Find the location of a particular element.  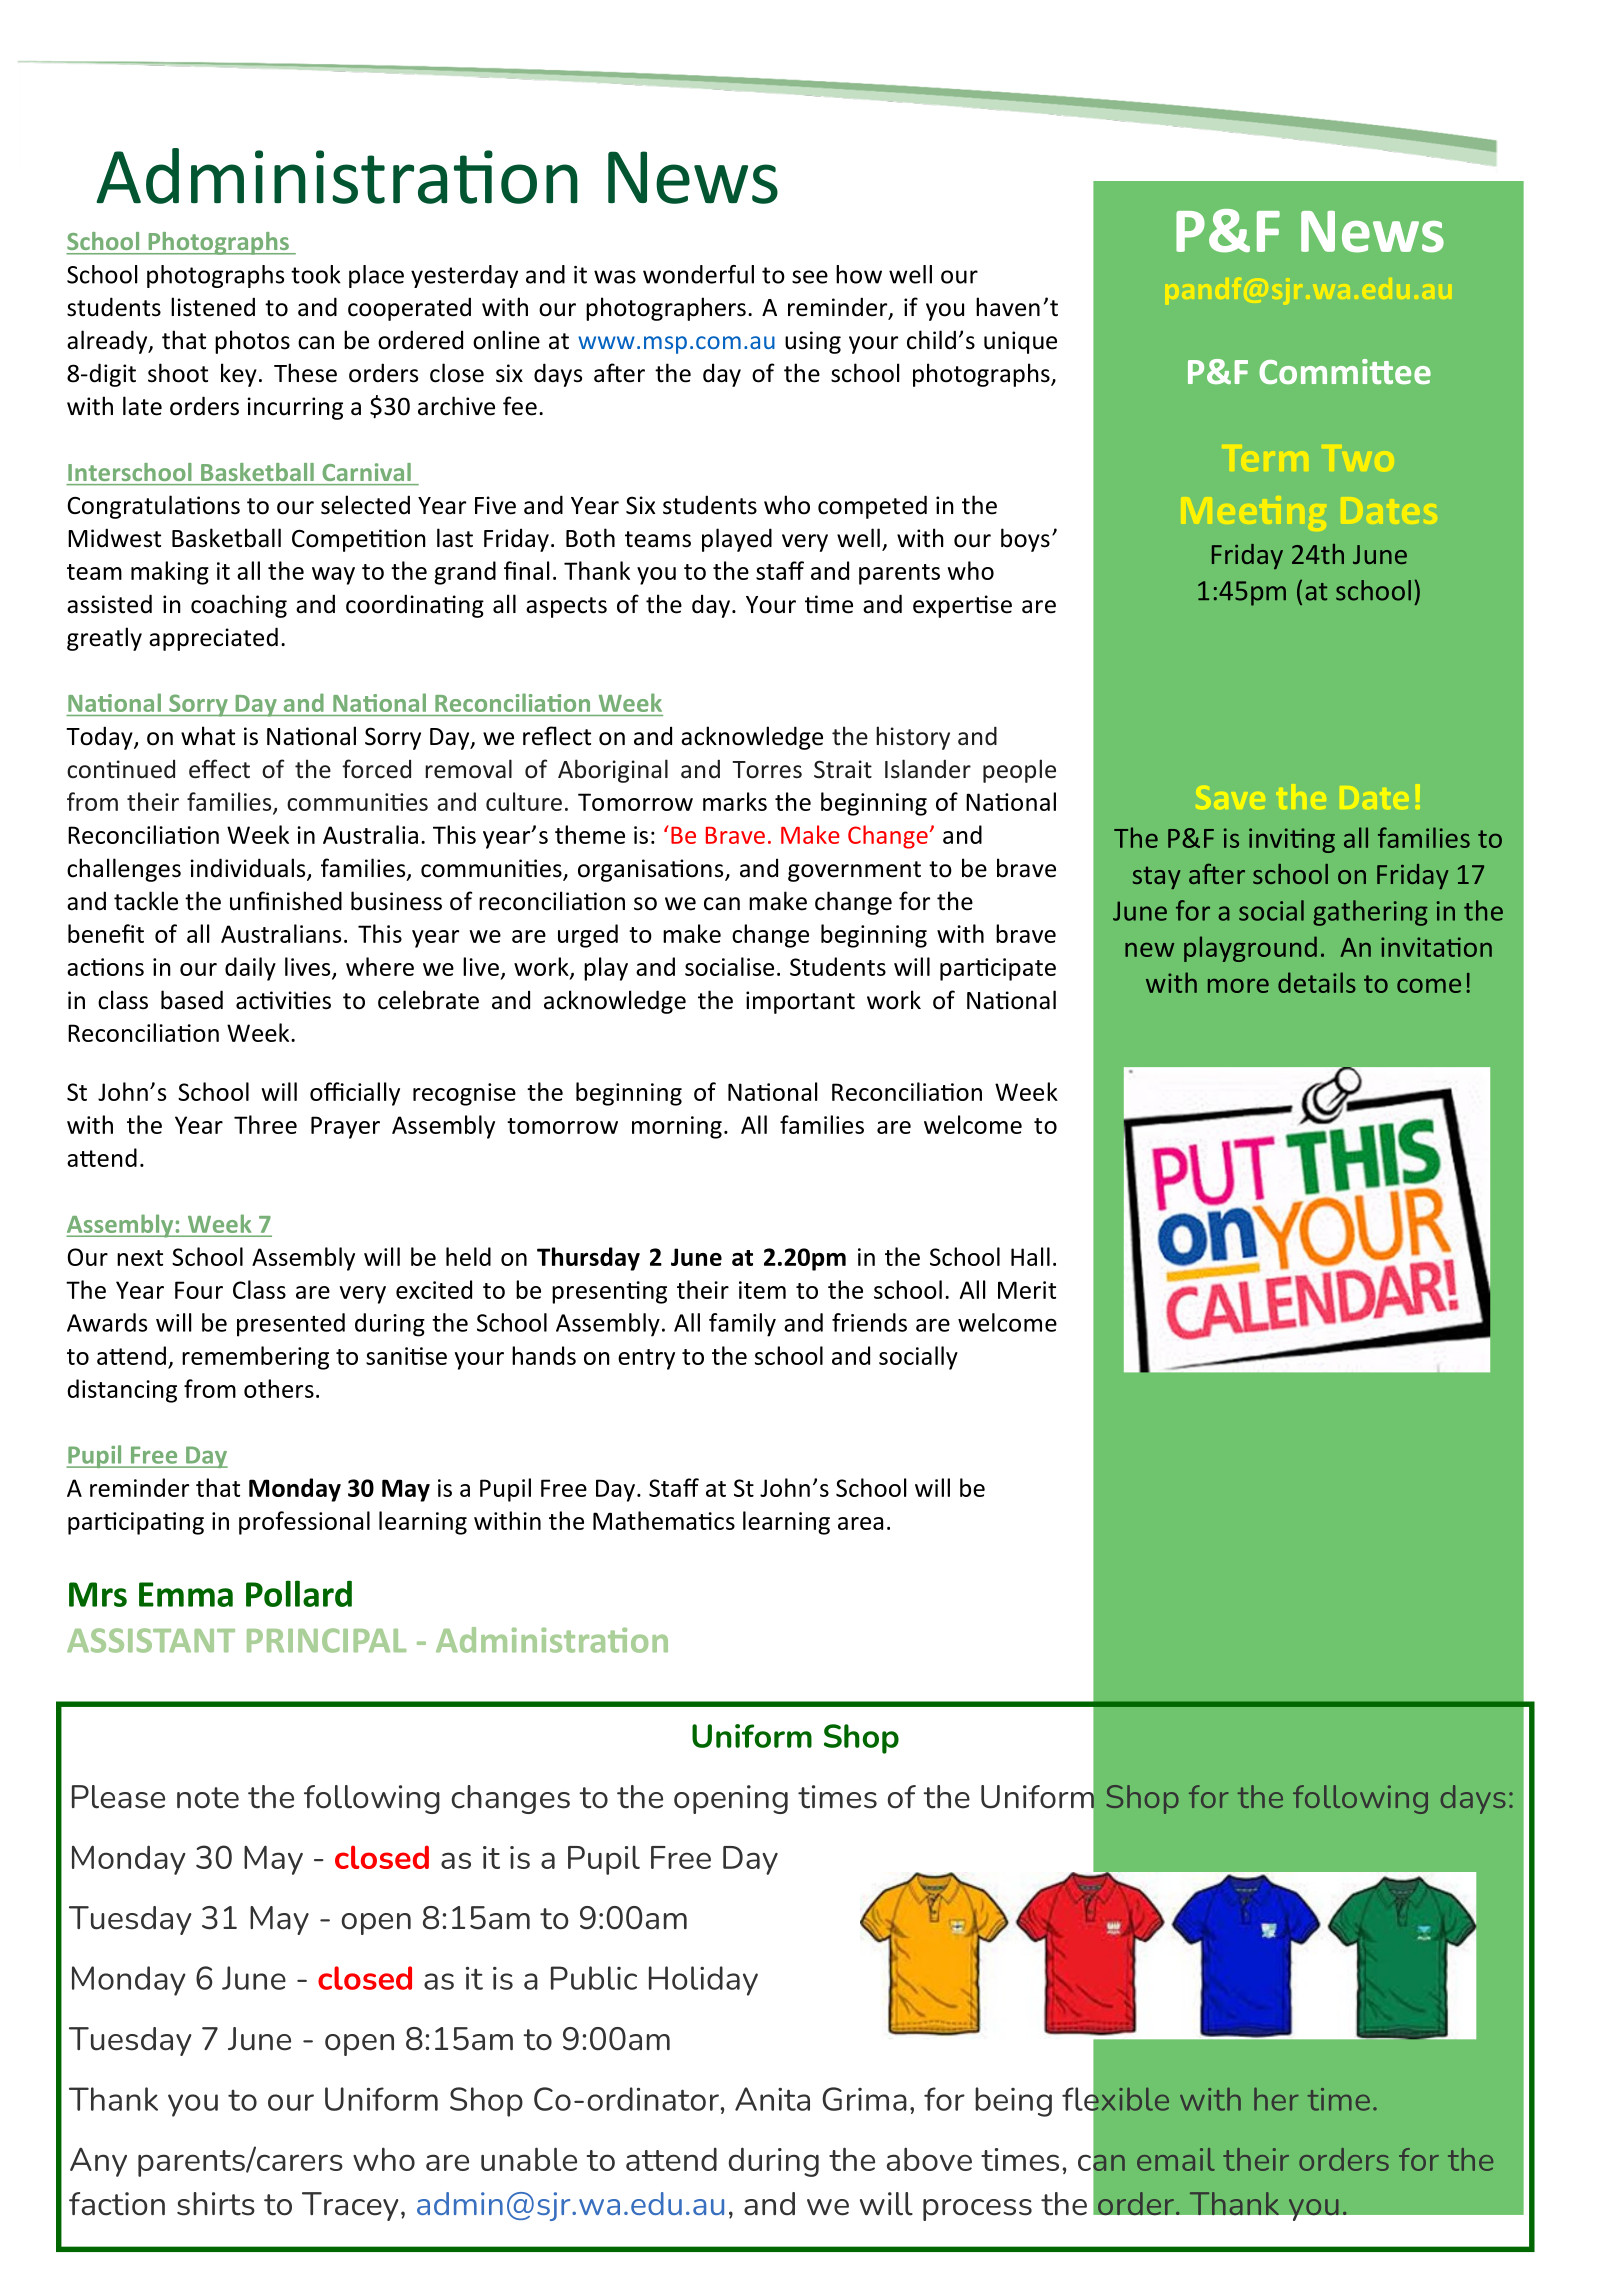

using is located at coordinates (813, 342).
